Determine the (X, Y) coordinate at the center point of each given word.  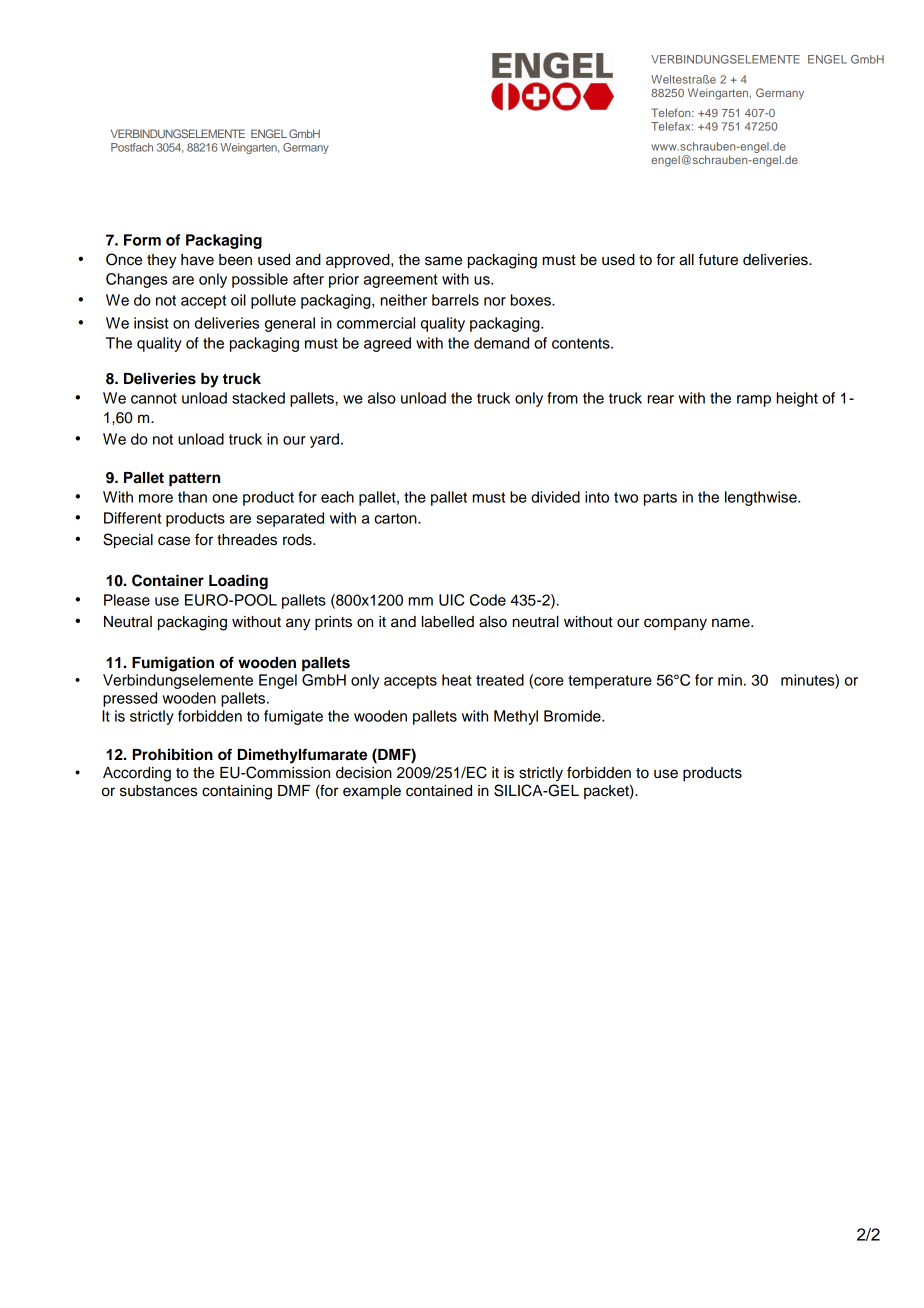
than (192, 497)
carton (396, 518)
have (197, 260)
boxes (532, 300)
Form (142, 240)
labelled (448, 622)
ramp (754, 401)
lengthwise (762, 498)
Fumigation (173, 664)
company (675, 624)
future (718, 259)
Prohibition (173, 754)
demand (501, 343)
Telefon (672, 112)
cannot (154, 398)
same (443, 261)
